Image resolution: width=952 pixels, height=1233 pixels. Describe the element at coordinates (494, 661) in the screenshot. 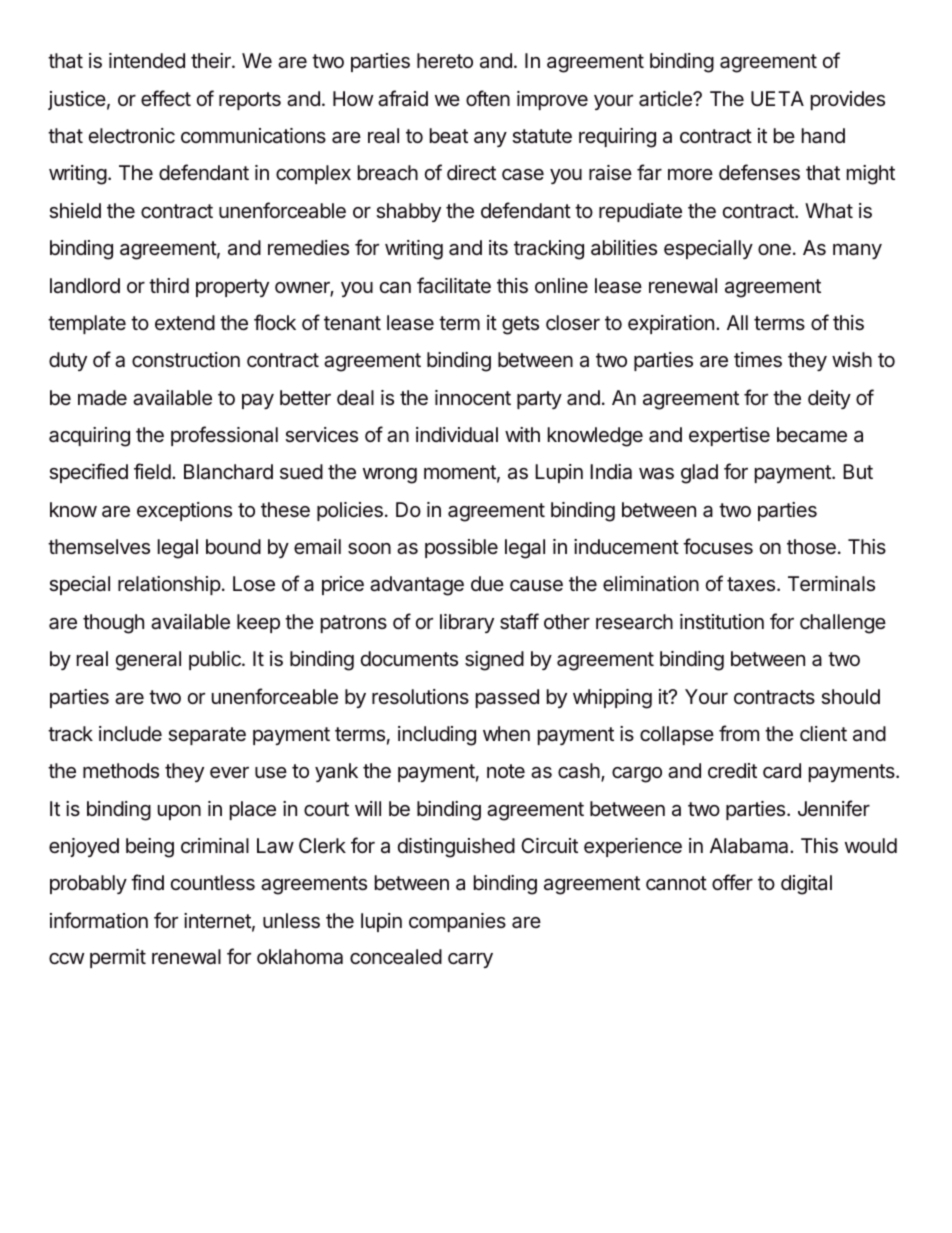

I see `signed` at that location.
